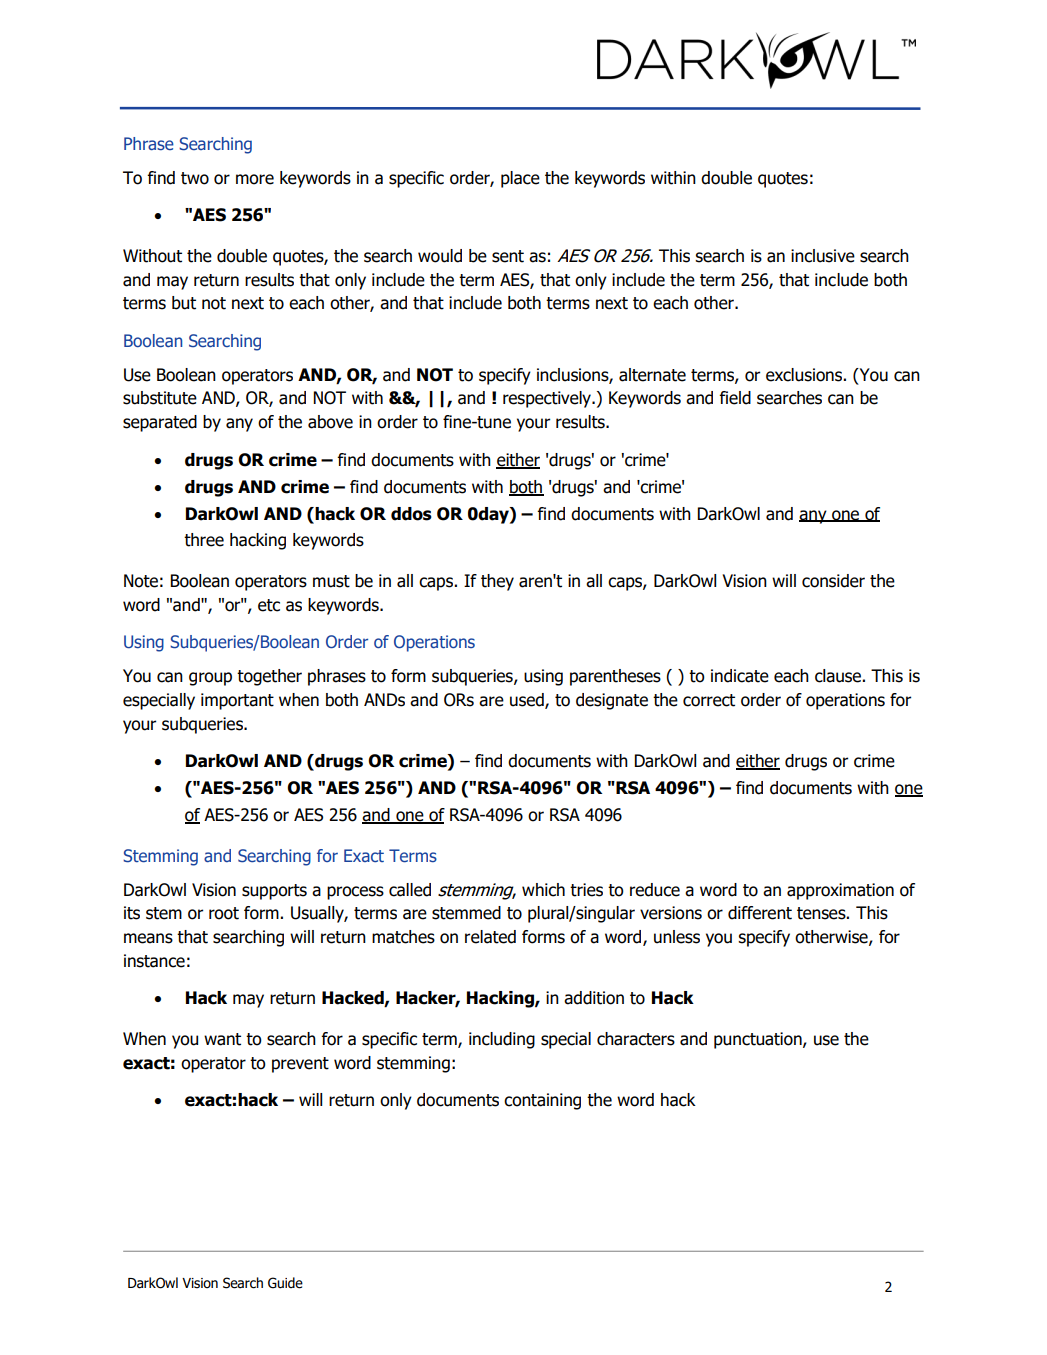 The width and height of the screenshot is (1047, 1355). I want to click on ddos, so click(411, 514).
